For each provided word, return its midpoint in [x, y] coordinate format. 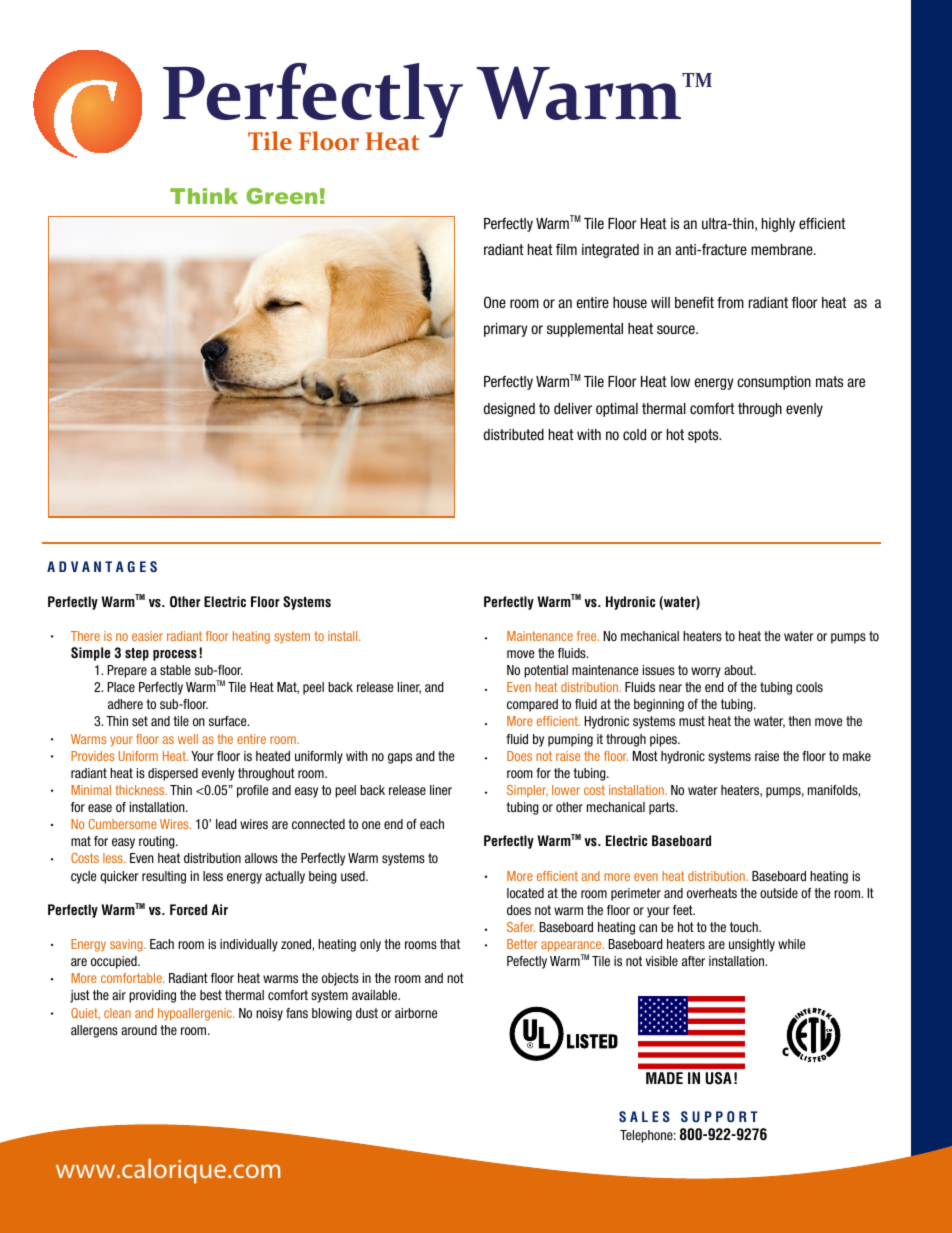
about [740, 670]
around [139, 1030]
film [566, 249]
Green [281, 196]
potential [546, 671]
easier [147, 636]
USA [719, 1078]
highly [778, 225]
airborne [416, 1013]
